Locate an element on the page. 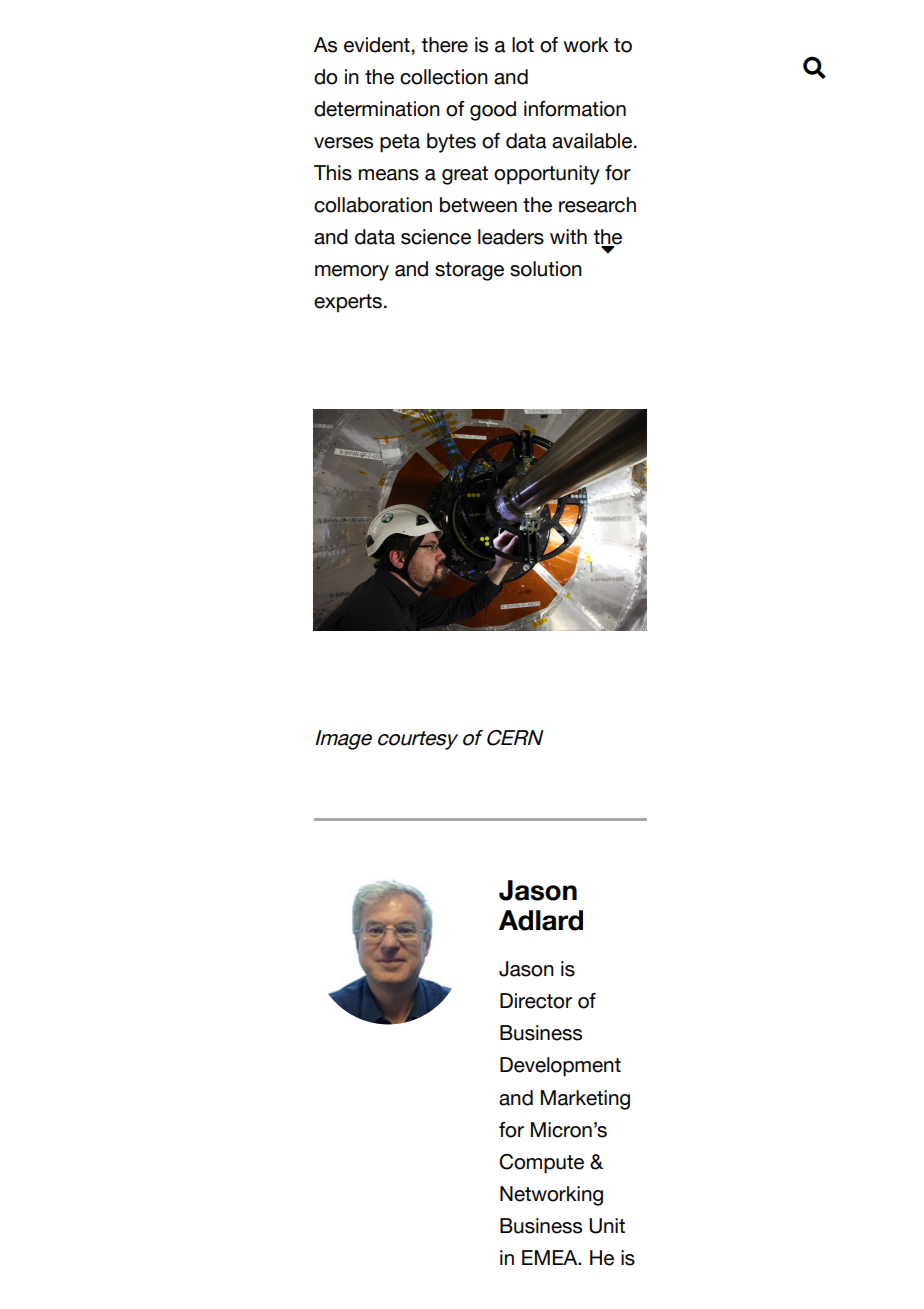 This document has width=924, height=1309. collection is located at coordinates (444, 77).
